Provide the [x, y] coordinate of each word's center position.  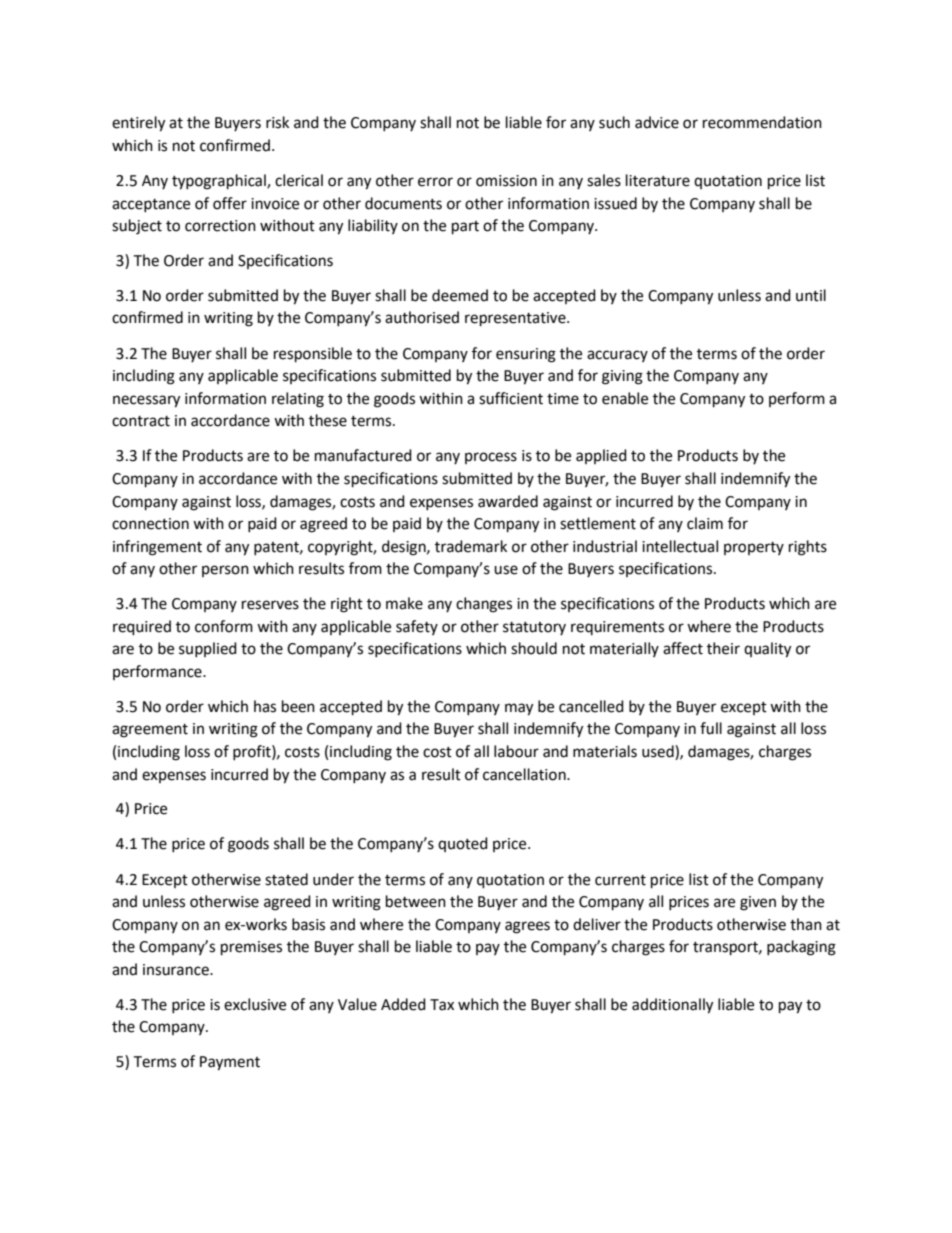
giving [622, 377]
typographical [220, 182]
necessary [146, 401]
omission [506, 181]
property [754, 548]
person [225, 571]
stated [286, 879]
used [659, 752]
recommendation [762, 122]
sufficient [511, 398]
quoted [463, 844]
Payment [230, 1063]
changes [484, 605]
